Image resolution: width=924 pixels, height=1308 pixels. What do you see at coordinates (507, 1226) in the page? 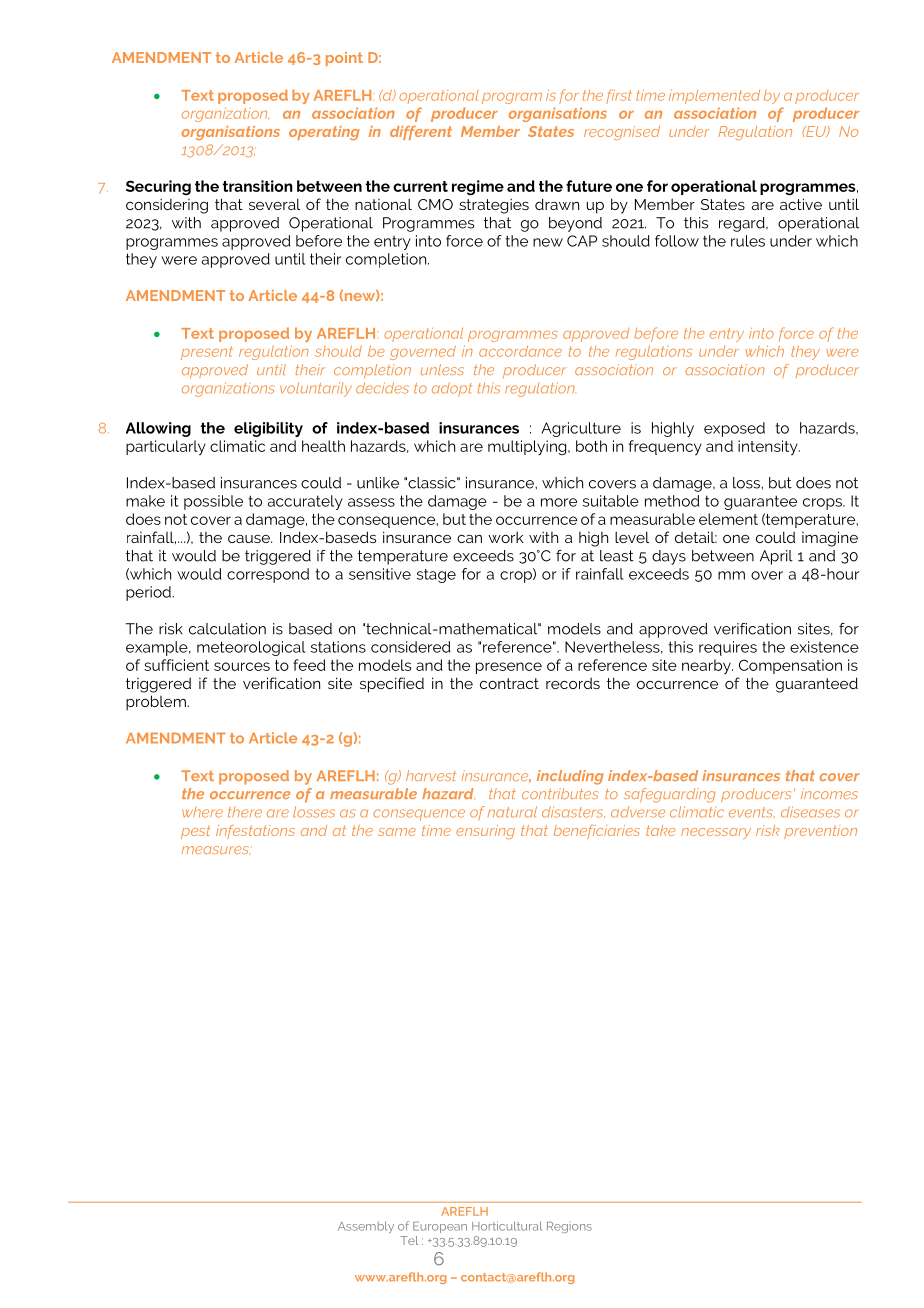
I see `Horticultural` at bounding box center [507, 1226].
